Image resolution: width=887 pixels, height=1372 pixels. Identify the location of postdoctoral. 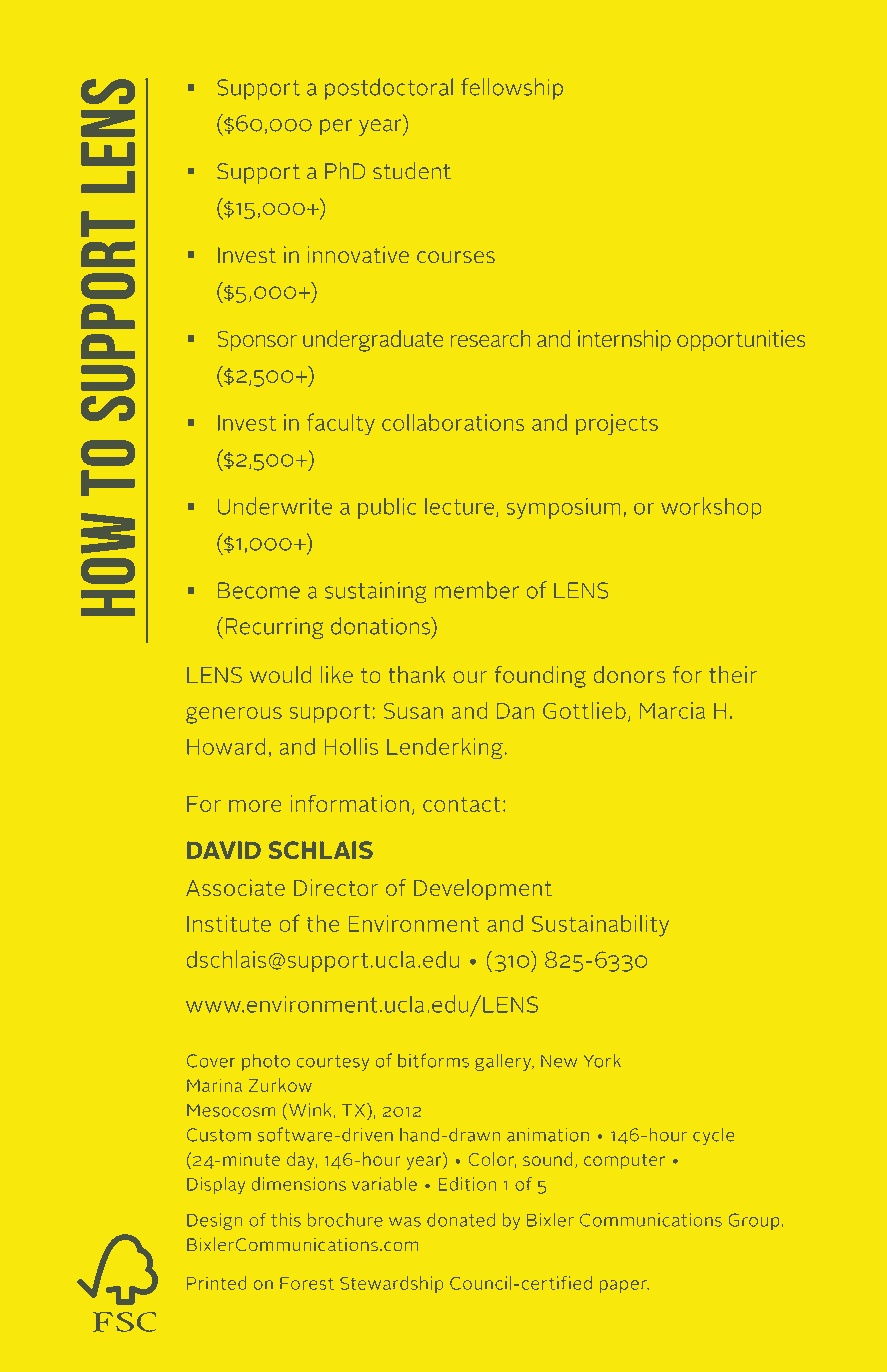
(389, 89).
